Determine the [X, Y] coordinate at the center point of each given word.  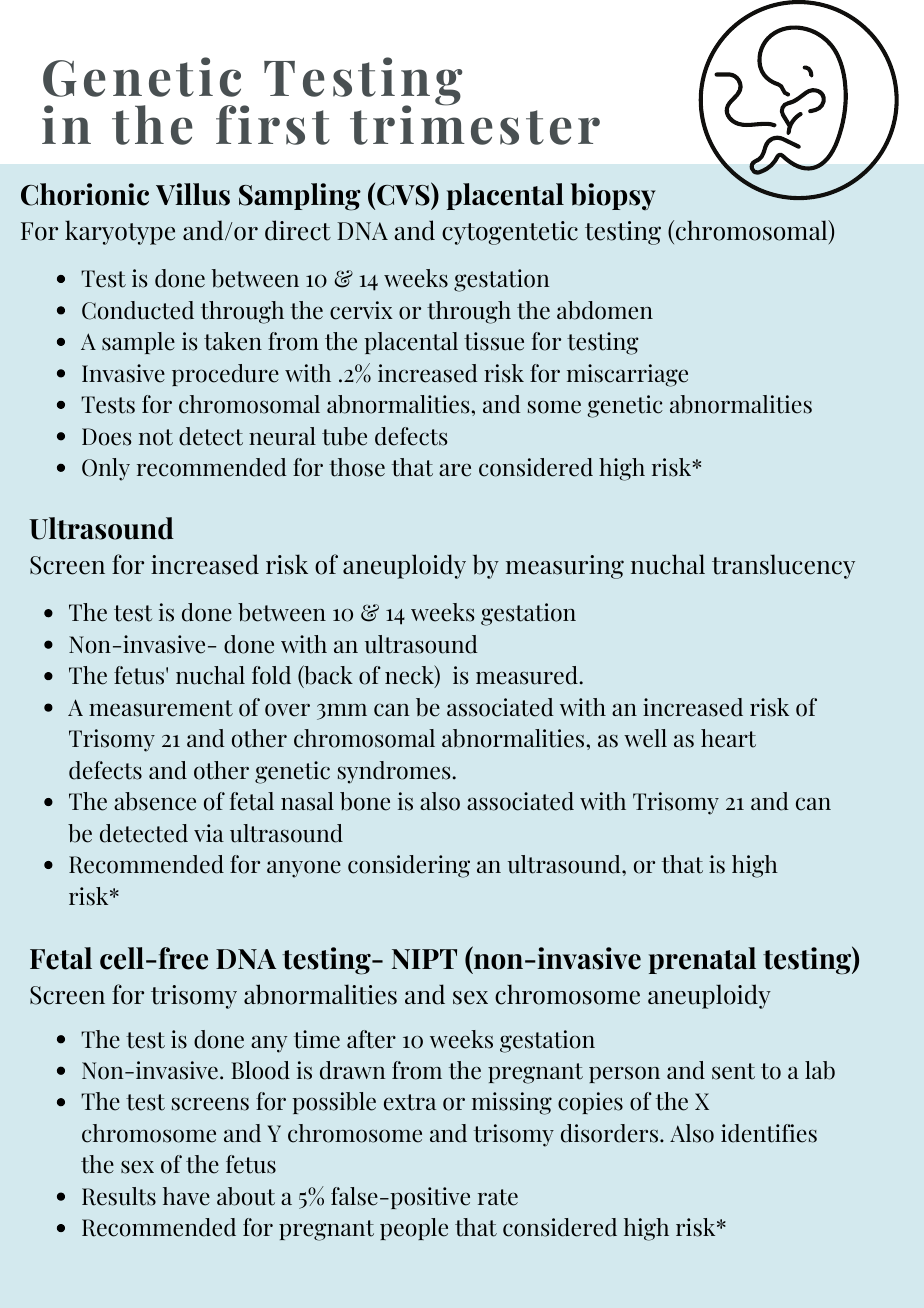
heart [728, 738]
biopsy [613, 196]
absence [155, 801]
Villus [193, 194]
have [186, 1196]
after [371, 1039]
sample [138, 343]
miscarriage [627, 375]
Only [106, 469]
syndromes [395, 772]
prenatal [702, 960]
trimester [475, 124]
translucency [783, 566]
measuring [565, 567]
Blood [260, 1070]
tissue [494, 341]
